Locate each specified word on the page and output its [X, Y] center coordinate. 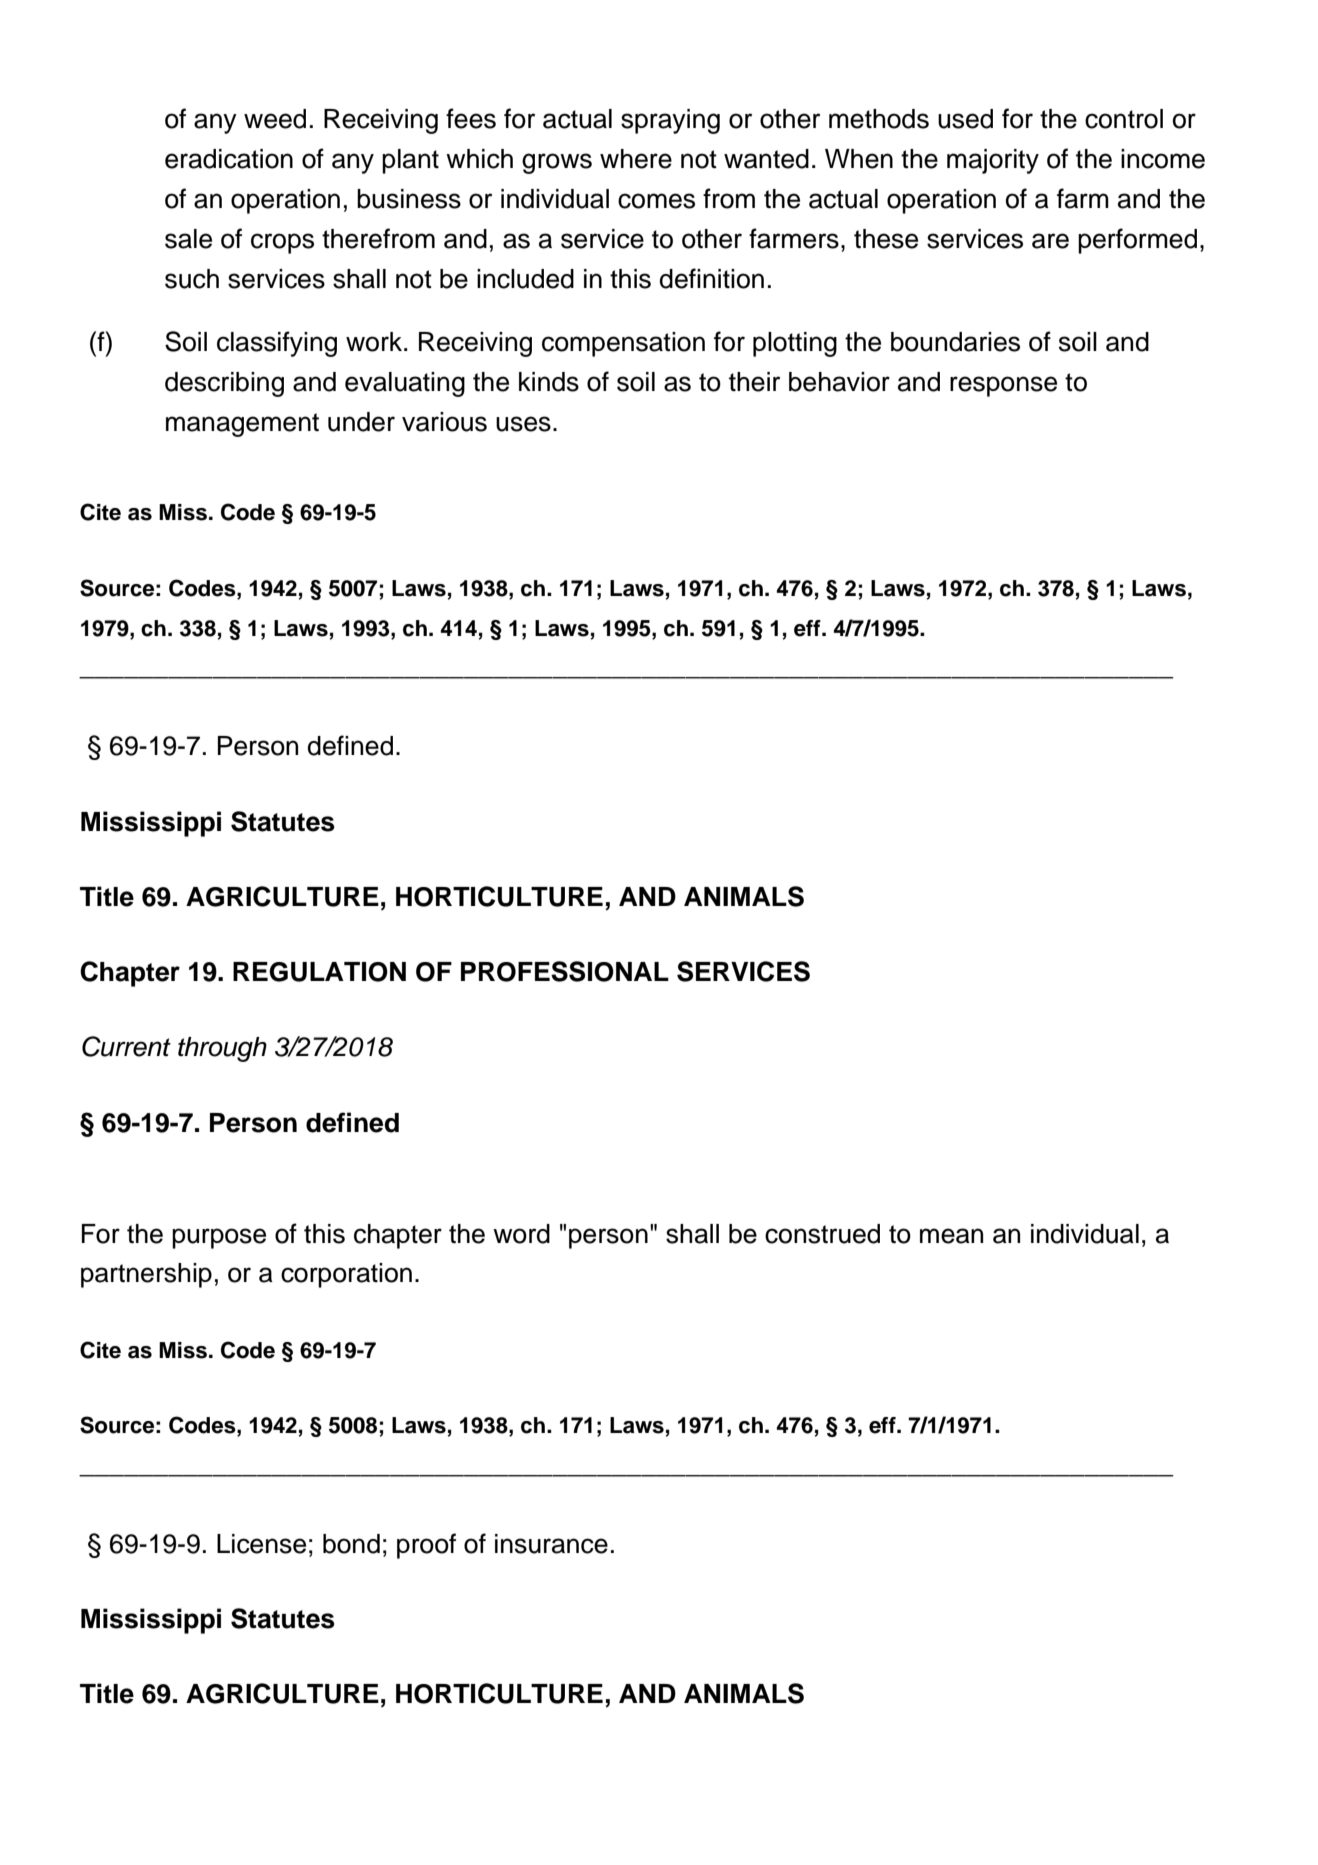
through [222, 1049]
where [636, 159]
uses [523, 424]
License [261, 1544]
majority [993, 161]
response [1003, 386]
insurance [551, 1544]
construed [822, 1234]
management [242, 425]
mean [951, 1236]
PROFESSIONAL [565, 971]
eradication [229, 159]
